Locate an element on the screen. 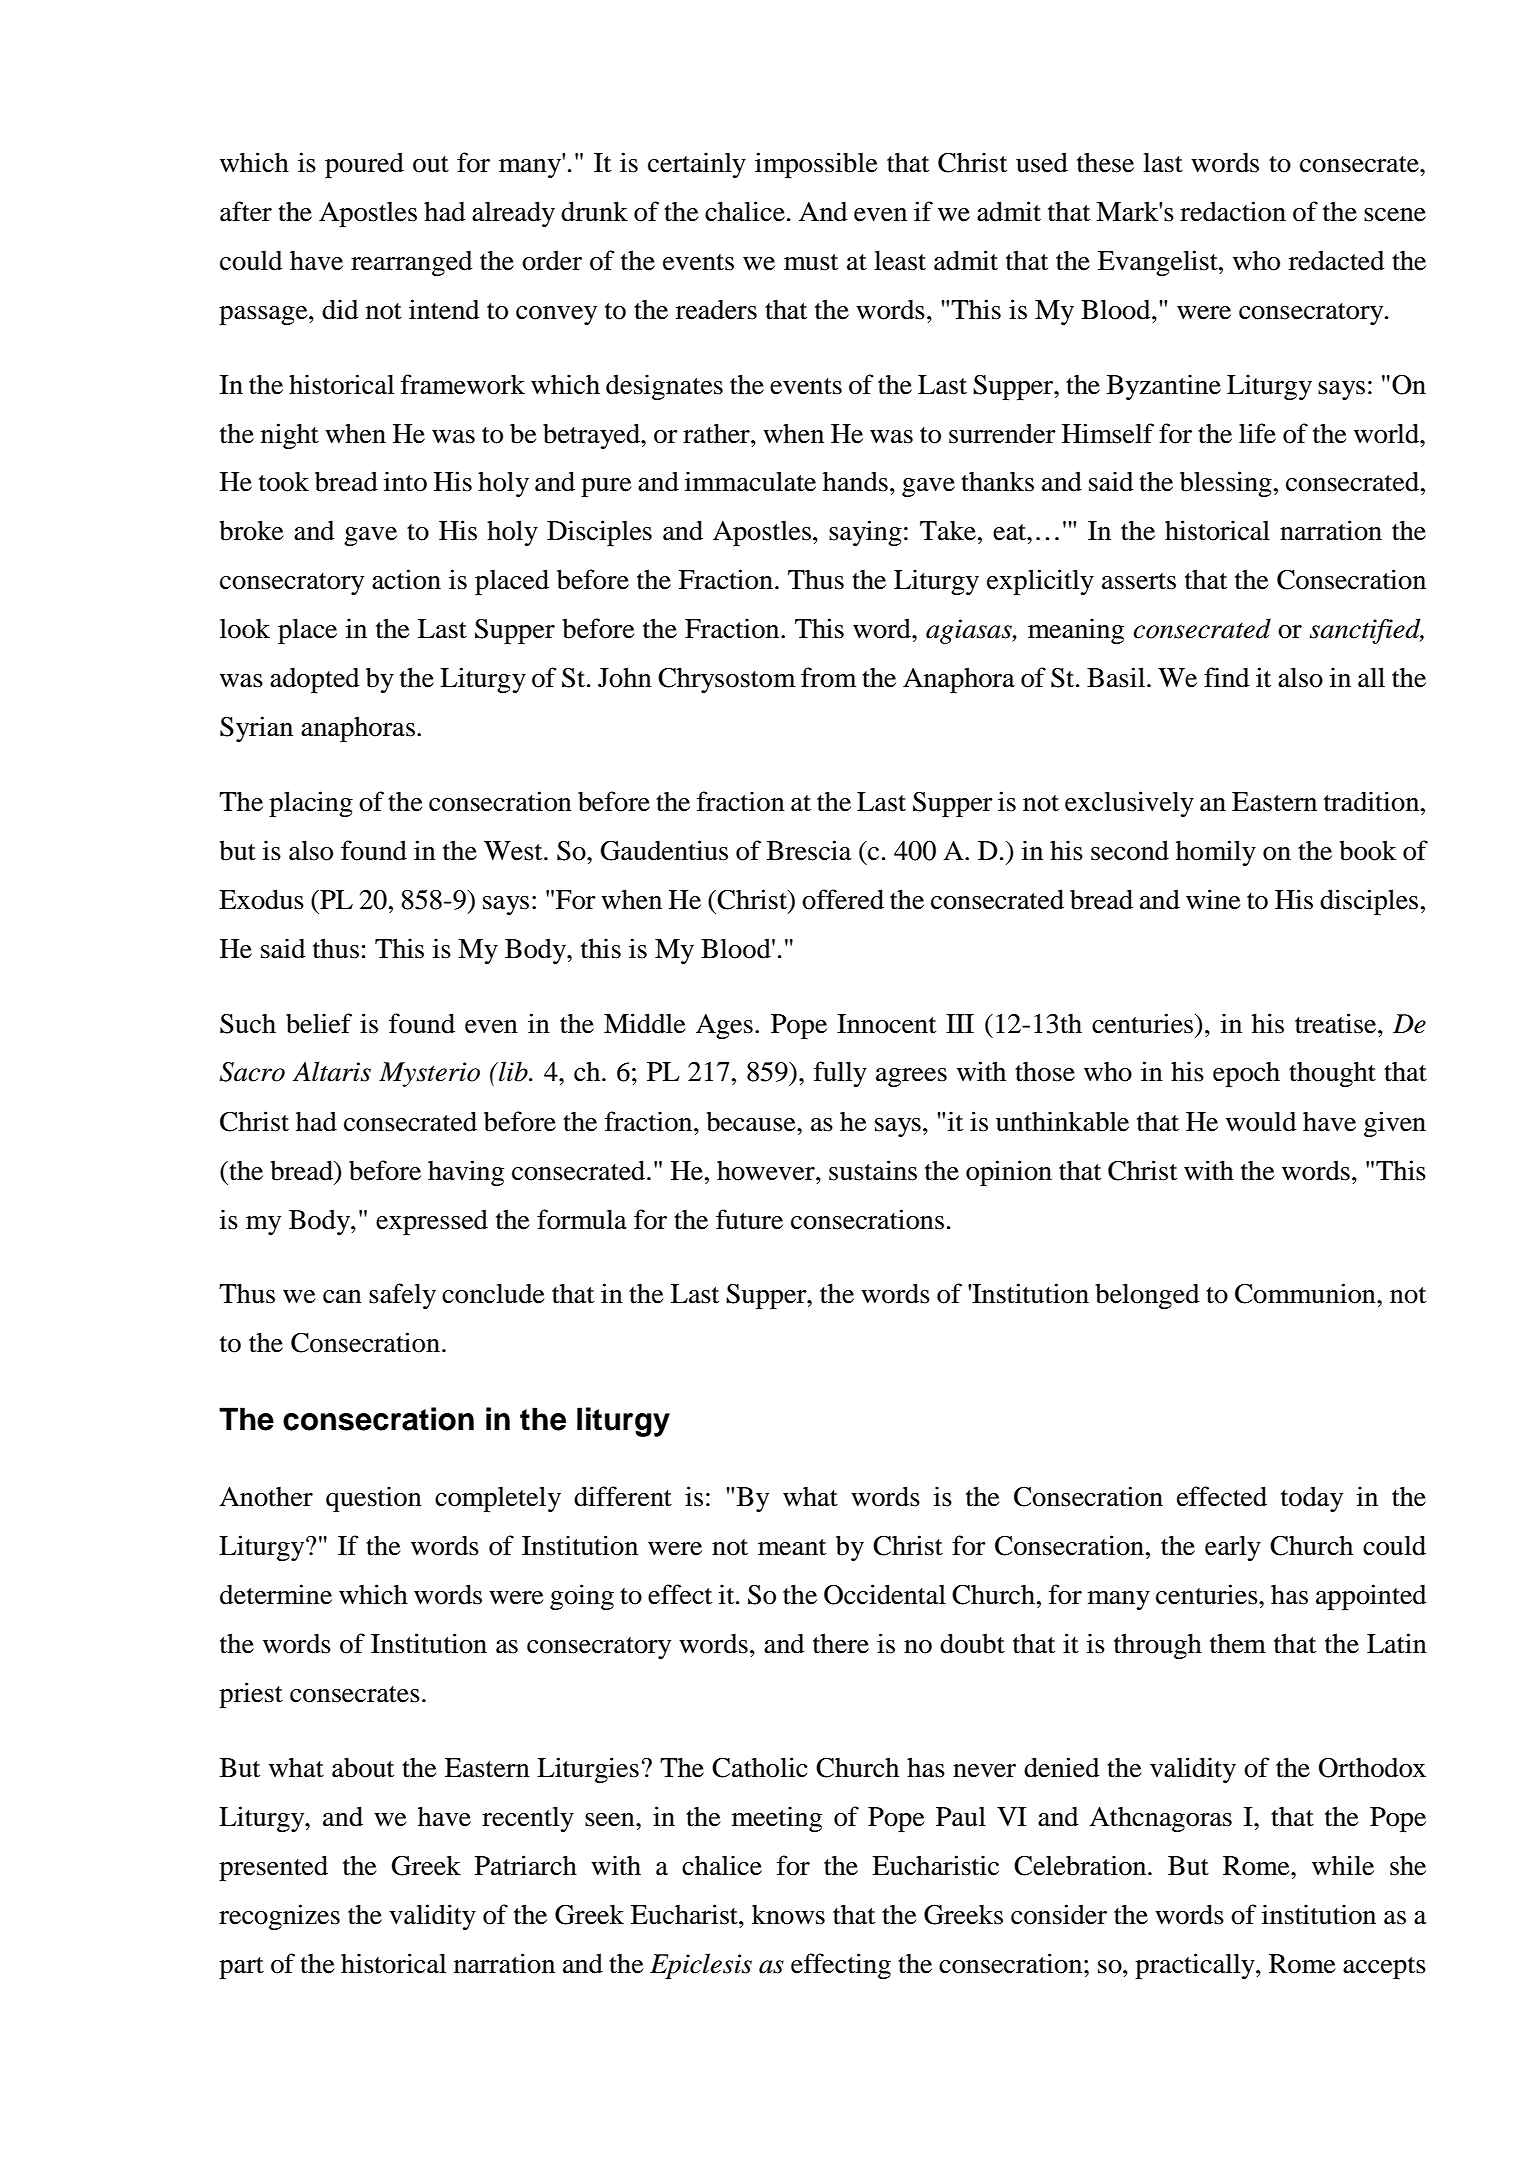 The height and width of the screenshot is (2172, 1536). question is located at coordinates (374, 1499).
